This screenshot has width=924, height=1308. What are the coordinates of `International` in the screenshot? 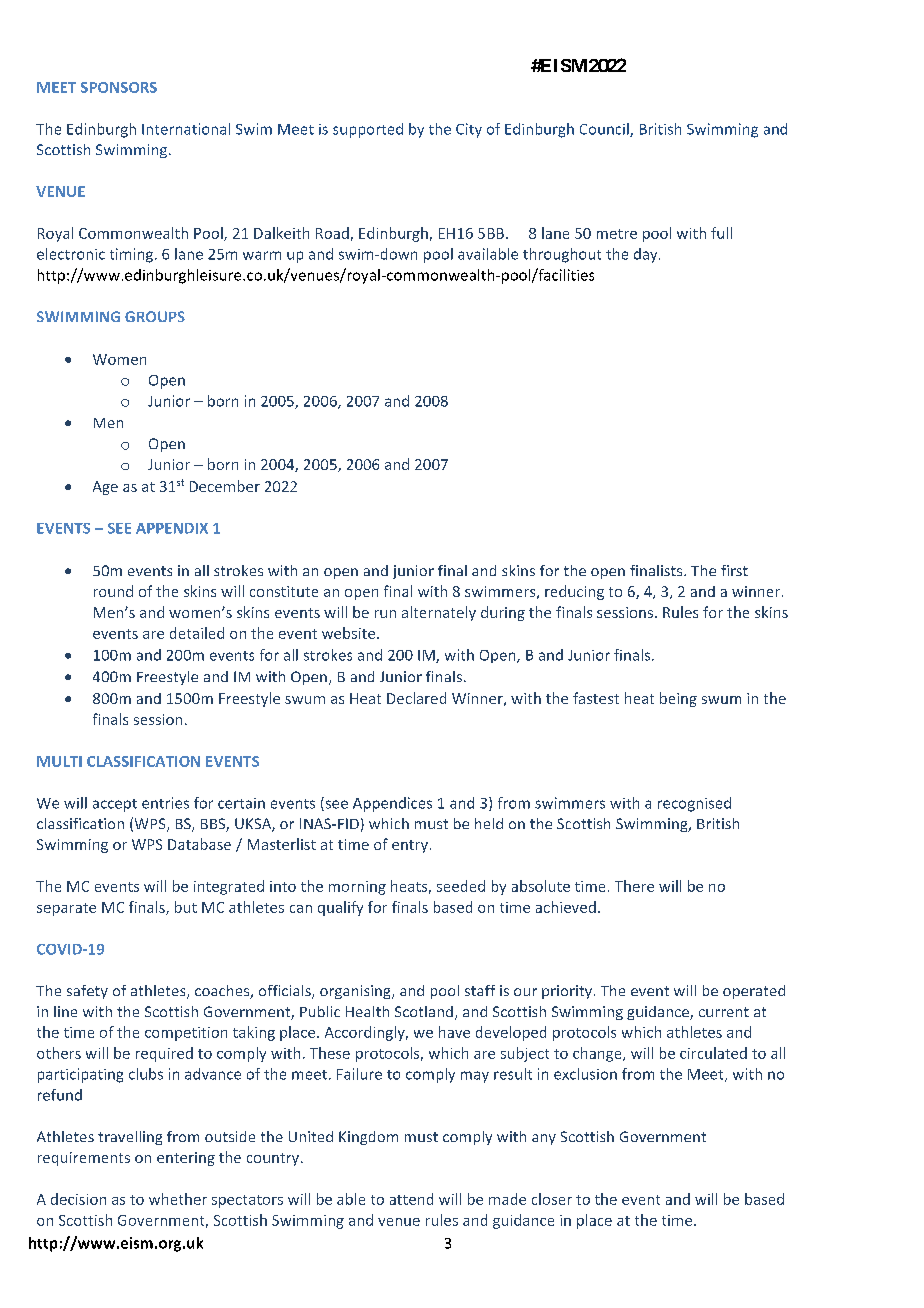 It's located at (186, 129).
